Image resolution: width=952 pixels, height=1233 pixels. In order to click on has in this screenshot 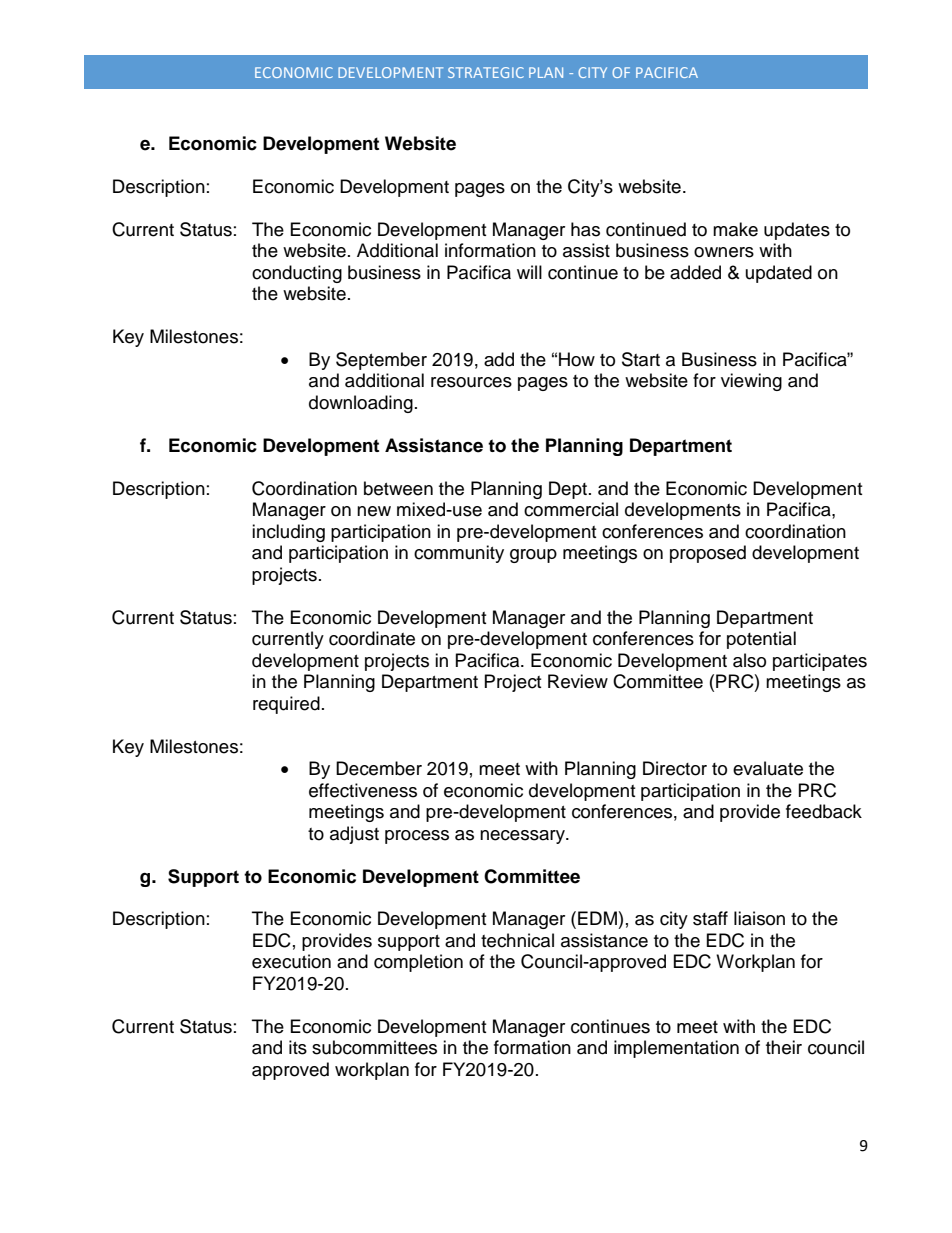, I will do `click(585, 229)`.
